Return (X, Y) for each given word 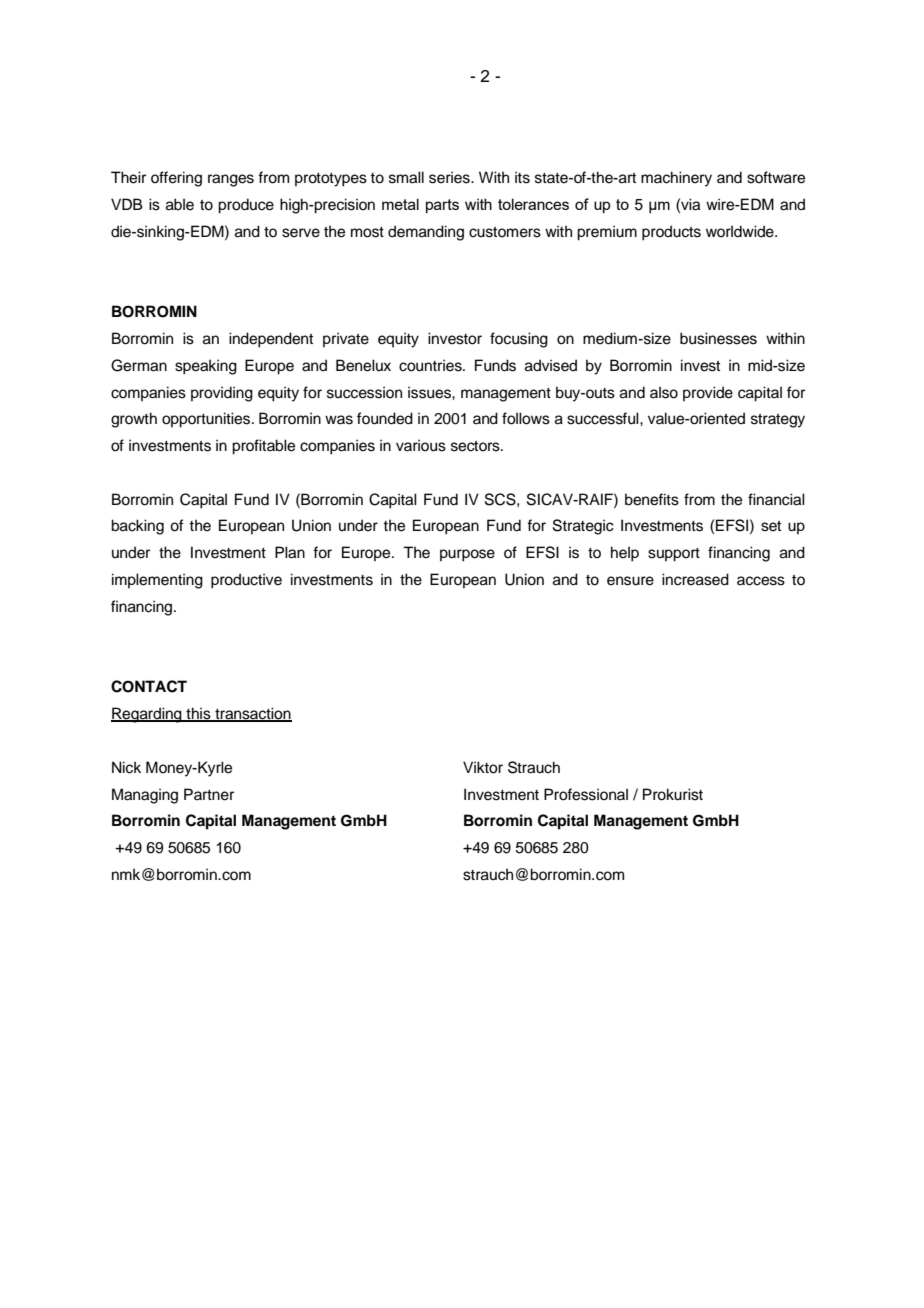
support (674, 555)
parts (442, 206)
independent (271, 340)
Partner (209, 794)
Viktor (483, 767)
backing (137, 527)
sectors (476, 446)
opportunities (207, 420)
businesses (718, 338)
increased (695, 579)
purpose (467, 555)
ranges (231, 180)
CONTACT (149, 686)
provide (708, 393)
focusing (519, 340)
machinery (676, 179)
